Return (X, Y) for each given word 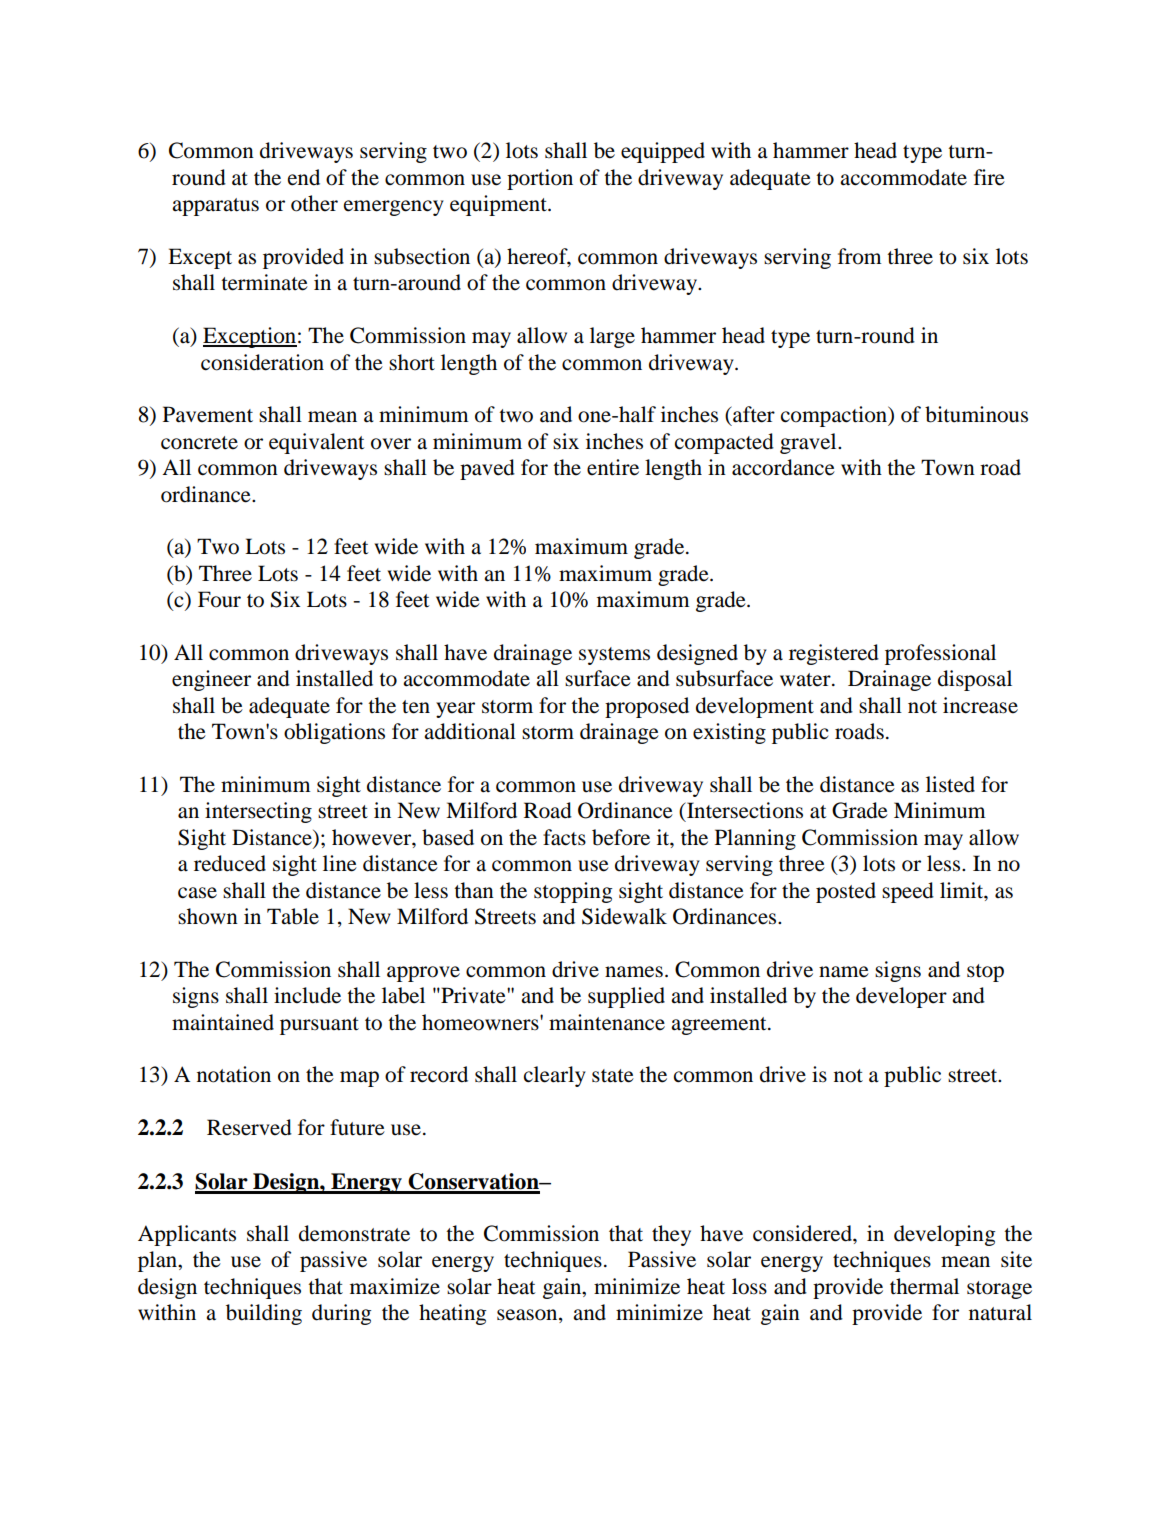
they (671, 1235)
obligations (334, 733)
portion (540, 179)
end (304, 177)
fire (989, 177)
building (264, 1314)
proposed (647, 707)
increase (980, 705)
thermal (924, 1286)
